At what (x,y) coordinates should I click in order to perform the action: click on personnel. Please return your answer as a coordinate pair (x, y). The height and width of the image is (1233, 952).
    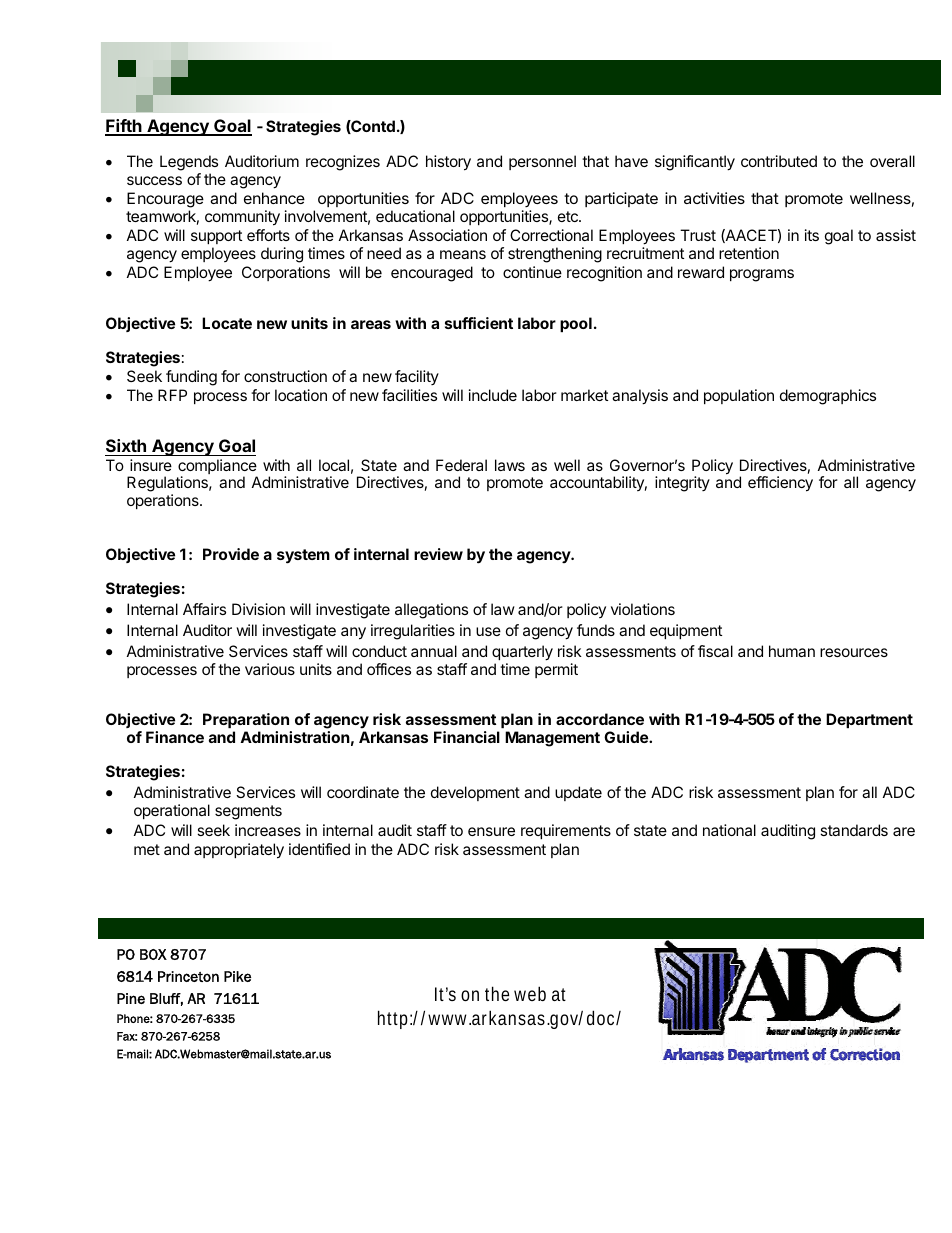
    Looking at the image, I should click on (542, 162).
